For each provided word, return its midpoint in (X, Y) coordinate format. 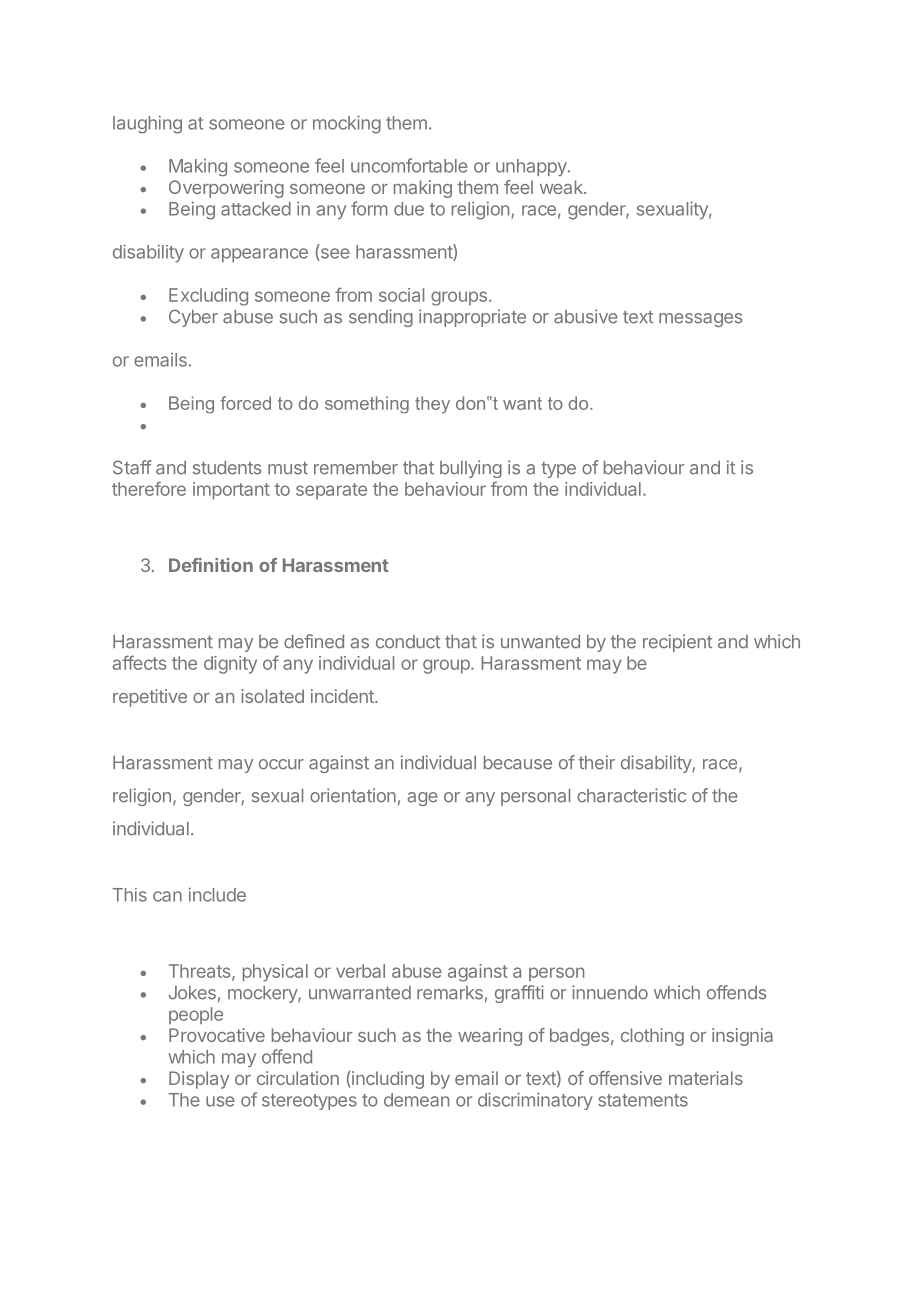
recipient (677, 643)
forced (246, 403)
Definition (211, 565)
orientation (353, 795)
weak (562, 187)
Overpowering (226, 189)
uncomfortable (409, 165)
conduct (408, 642)
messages (700, 320)
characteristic (631, 795)
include (217, 894)
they (432, 405)
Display (199, 1080)
